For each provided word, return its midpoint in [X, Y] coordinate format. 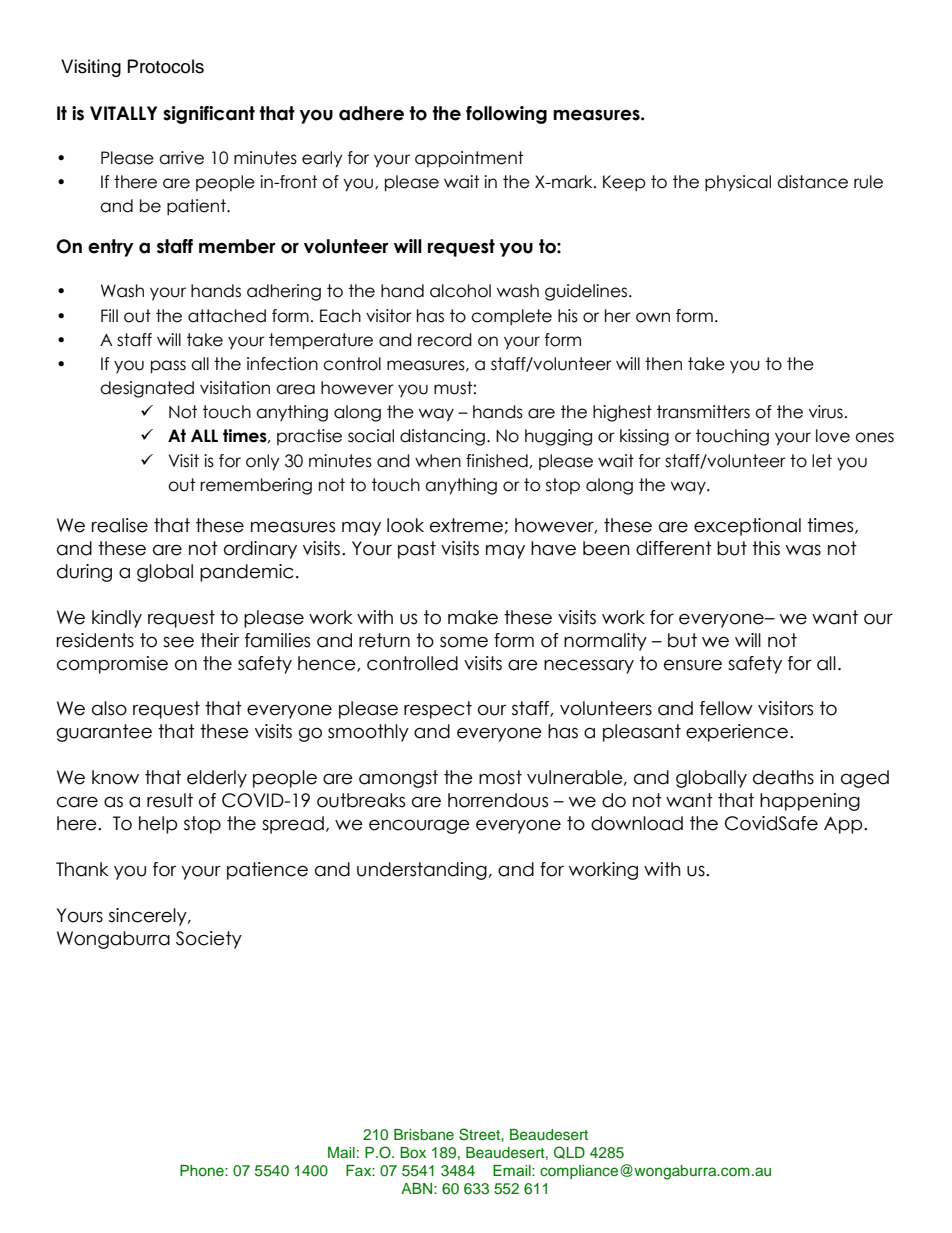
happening [810, 802]
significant [209, 115]
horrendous [498, 800]
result [170, 800]
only [263, 462]
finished [497, 461]
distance [812, 182]
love [833, 436]
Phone [203, 1170]
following [506, 115]
